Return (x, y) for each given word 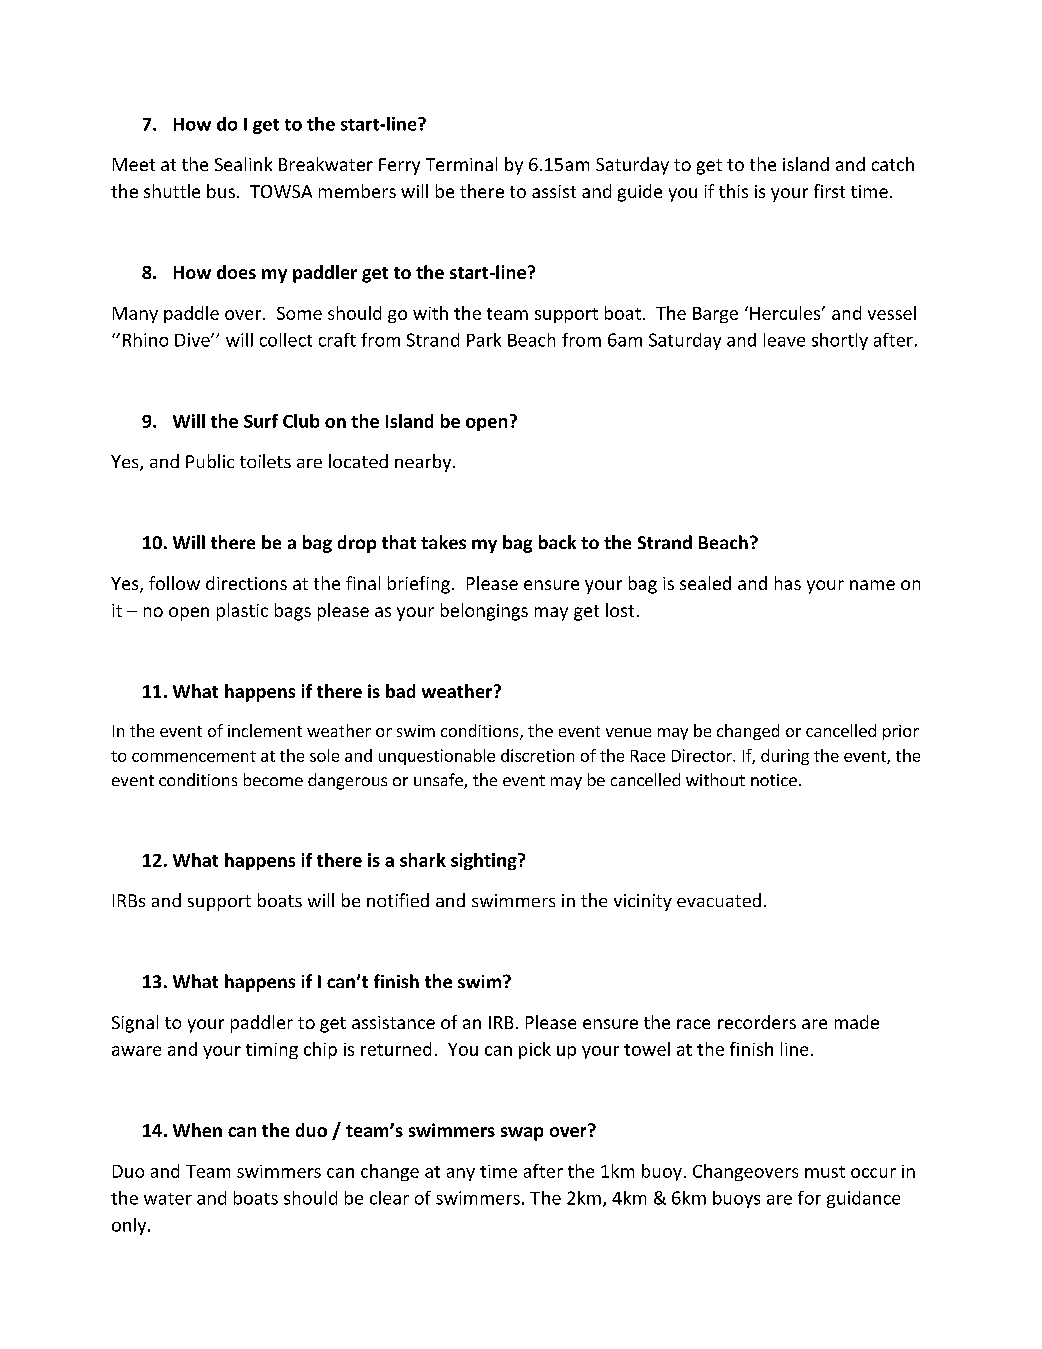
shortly (840, 341)
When (197, 1130)
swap (522, 1134)
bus (221, 191)
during (785, 757)
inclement (265, 730)
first (829, 191)
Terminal (461, 164)
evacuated (719, 900)
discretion (537, 755)
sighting (485, 861)
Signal (135, 1024)
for (809, 1198)
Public (210, 461)
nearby (424, 463)
